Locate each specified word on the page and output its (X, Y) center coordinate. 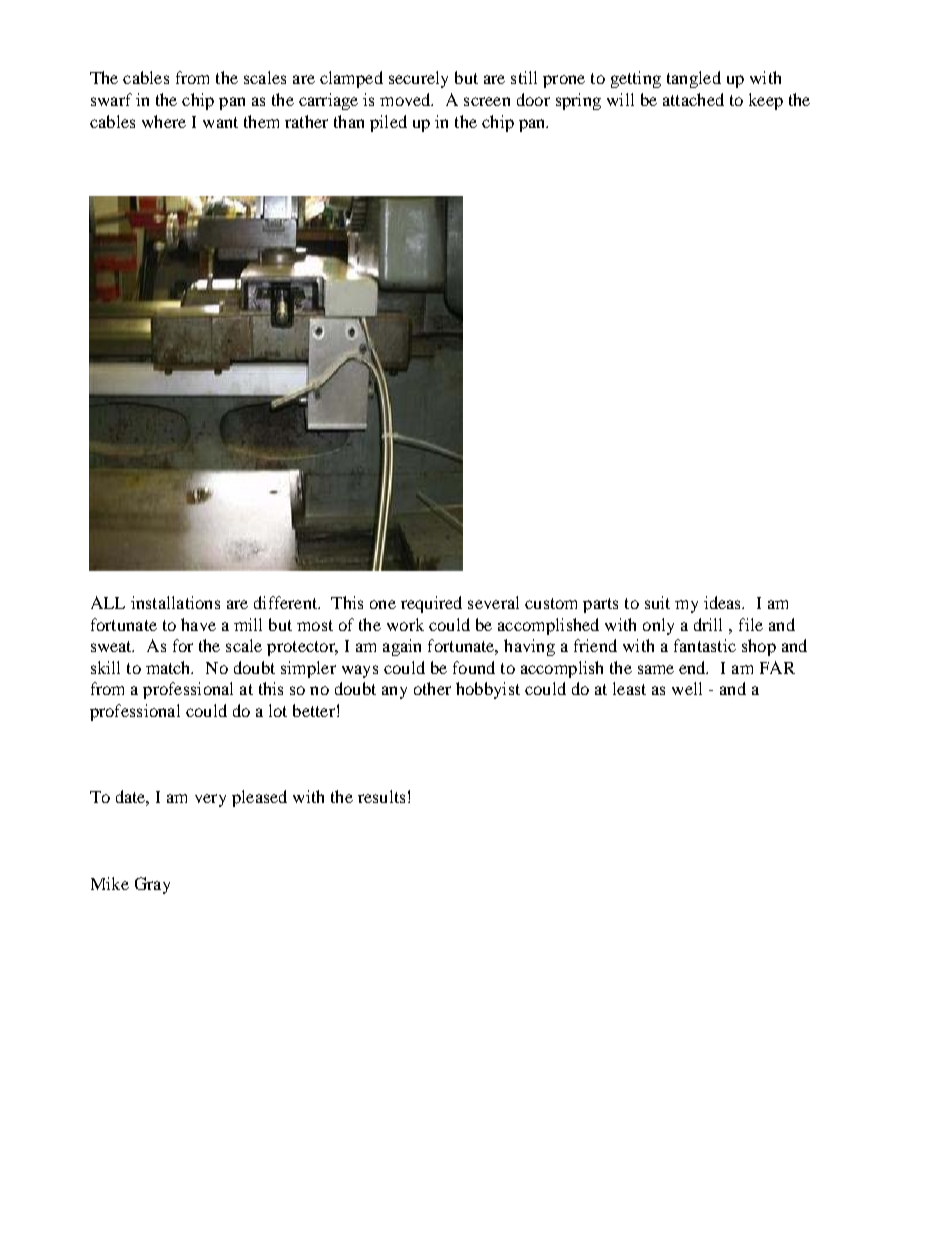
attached (693, 99)
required (431, 604)
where (164, 121)
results (381, 796)
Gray (152, 885)
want (220, 122)
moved (406, 99)
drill (708, 624)
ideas (724, 602)
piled (388, 123)
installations (175, 602)
